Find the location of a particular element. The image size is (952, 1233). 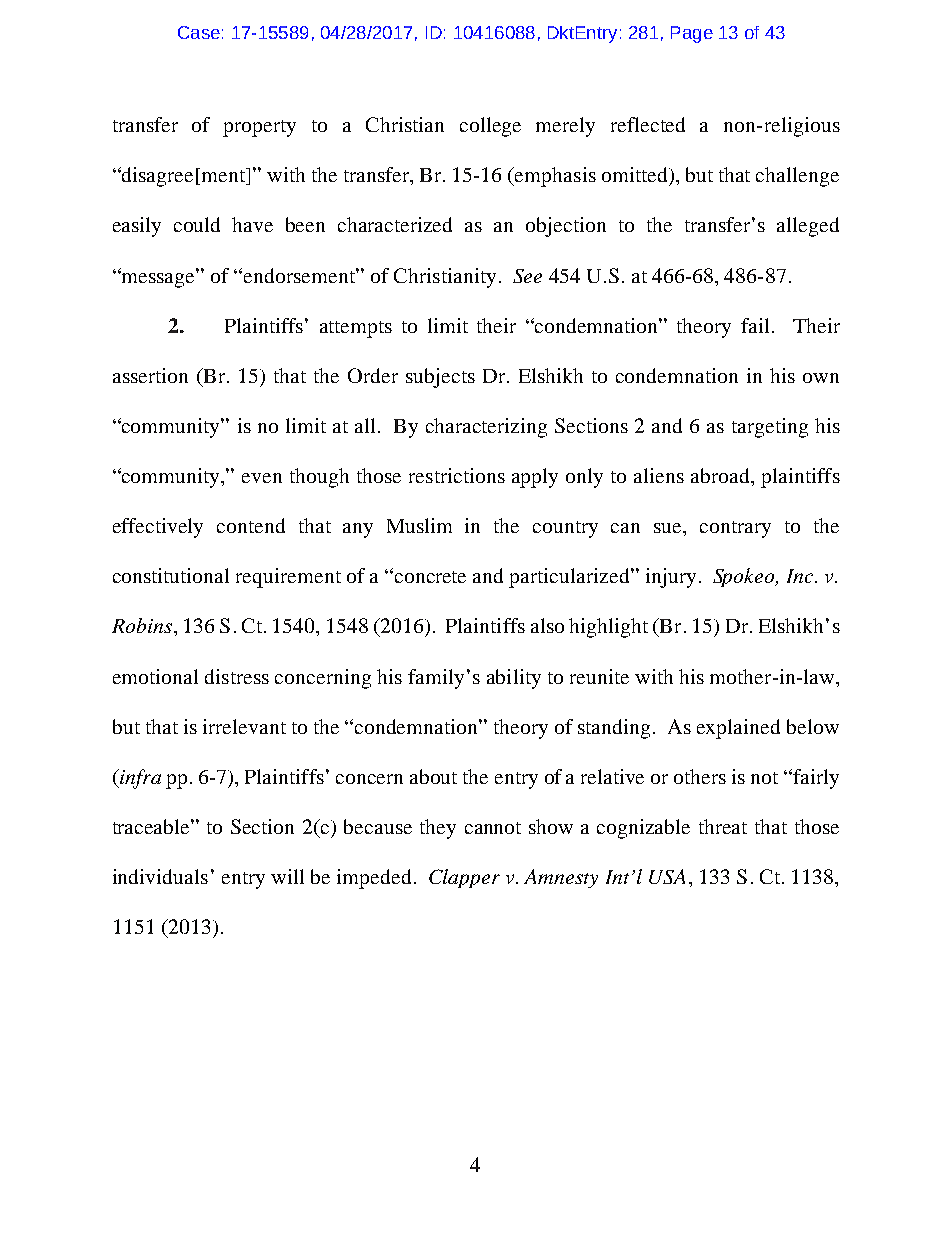

alleged is located at coordinates (808, 227).
